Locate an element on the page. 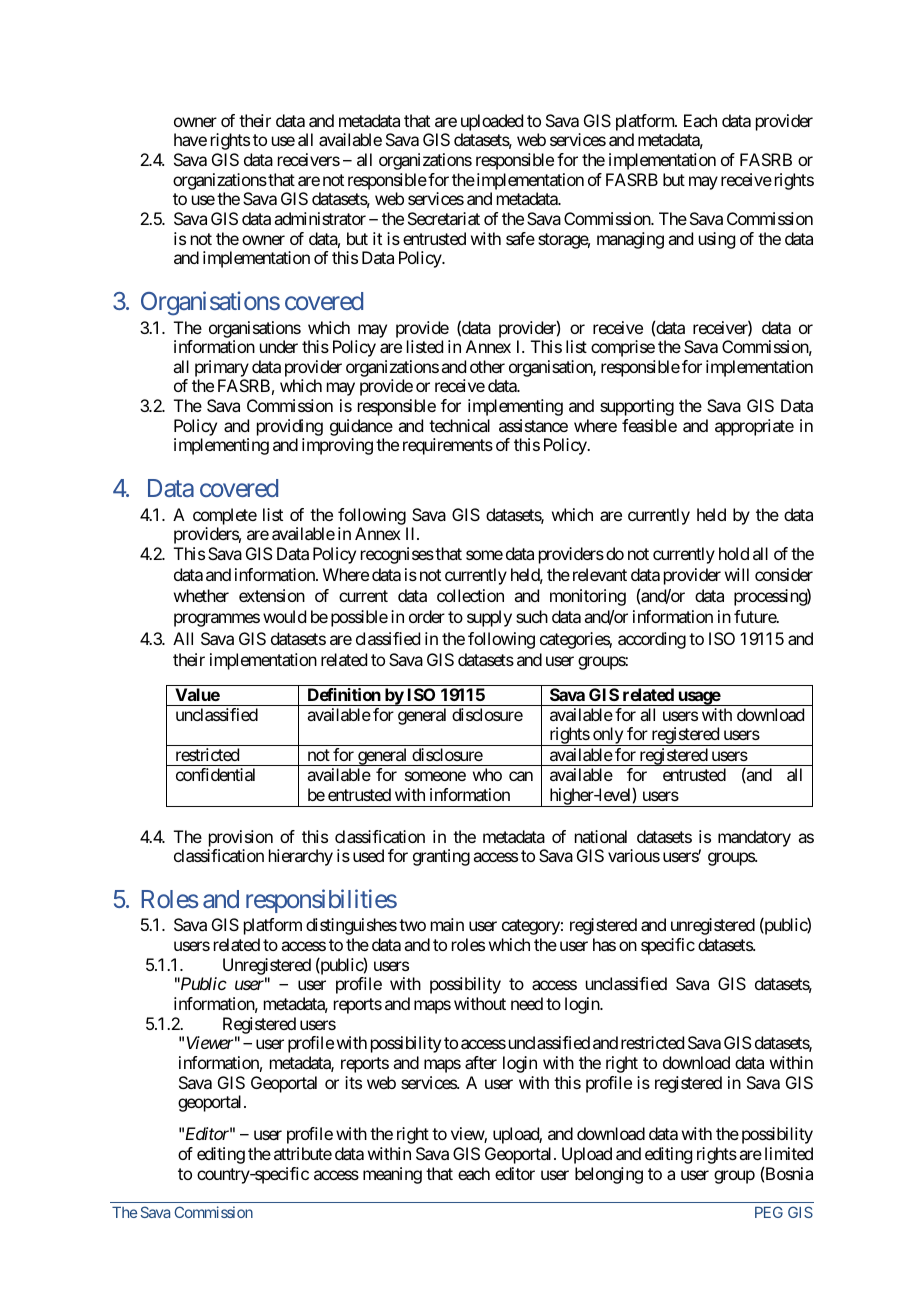  hierarchy is located at coordinates (301, 857).
